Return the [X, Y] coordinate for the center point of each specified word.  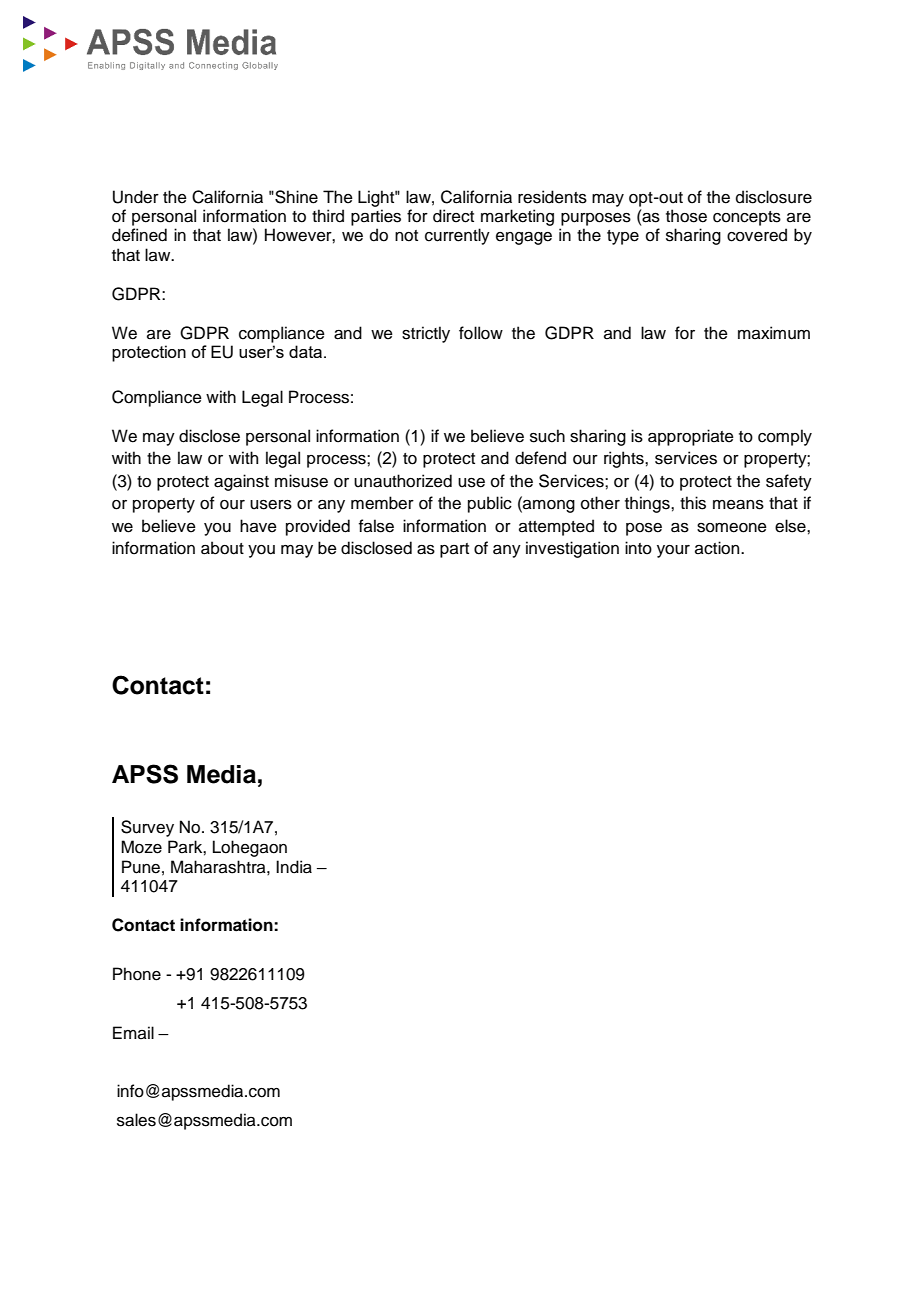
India [294, 867]
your [673, 551]
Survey [147, 828]
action [718, 548]
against [241, 482]
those [686, 216]
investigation [572, 549]
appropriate [691, 437]
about [222, 548]
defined [139, 235]
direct [453, 216]
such [547, 436]
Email [133, 1033]
